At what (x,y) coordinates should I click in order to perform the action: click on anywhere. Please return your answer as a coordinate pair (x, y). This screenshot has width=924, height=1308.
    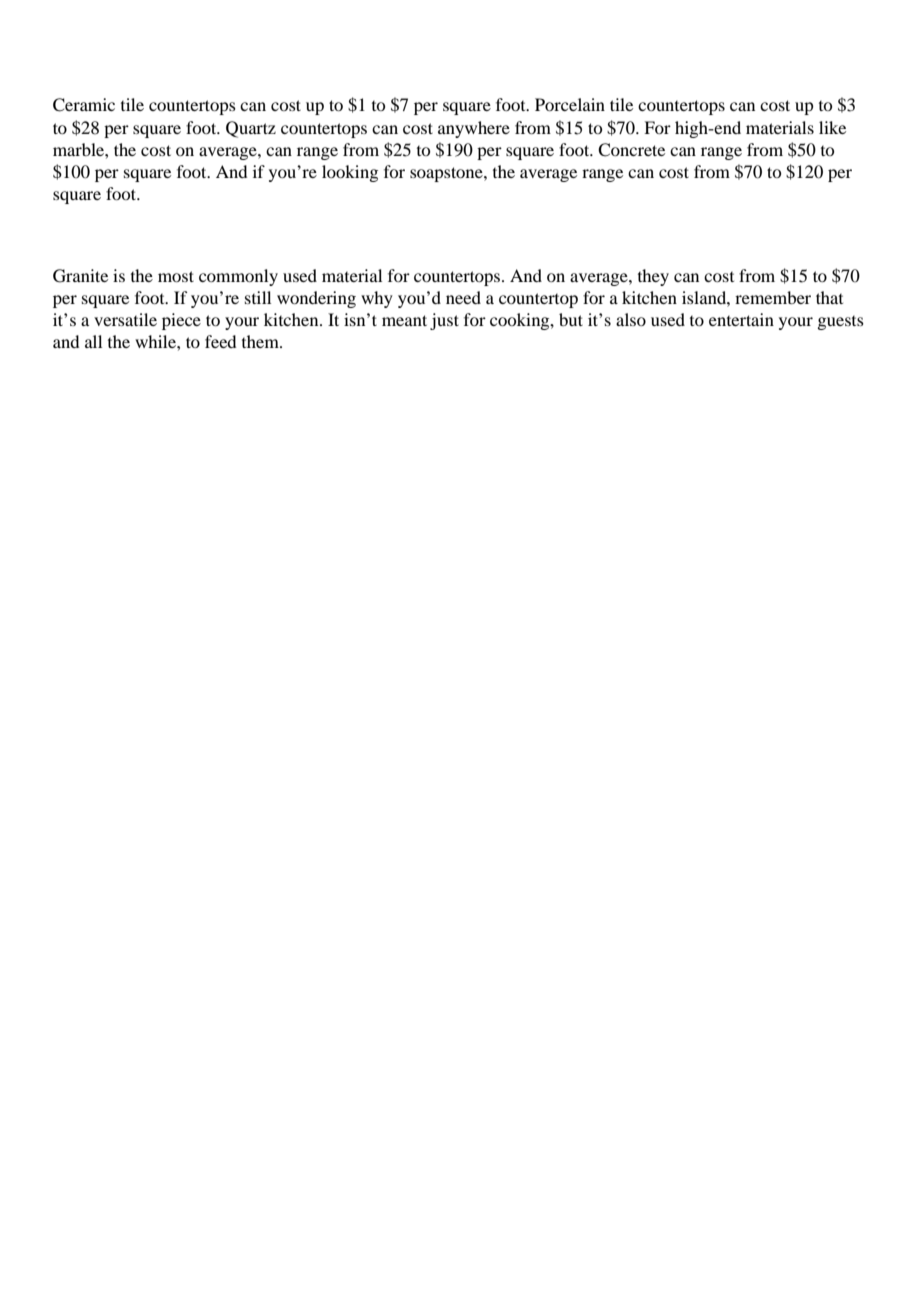
    Looking at the image, I should click on (474, 129).
